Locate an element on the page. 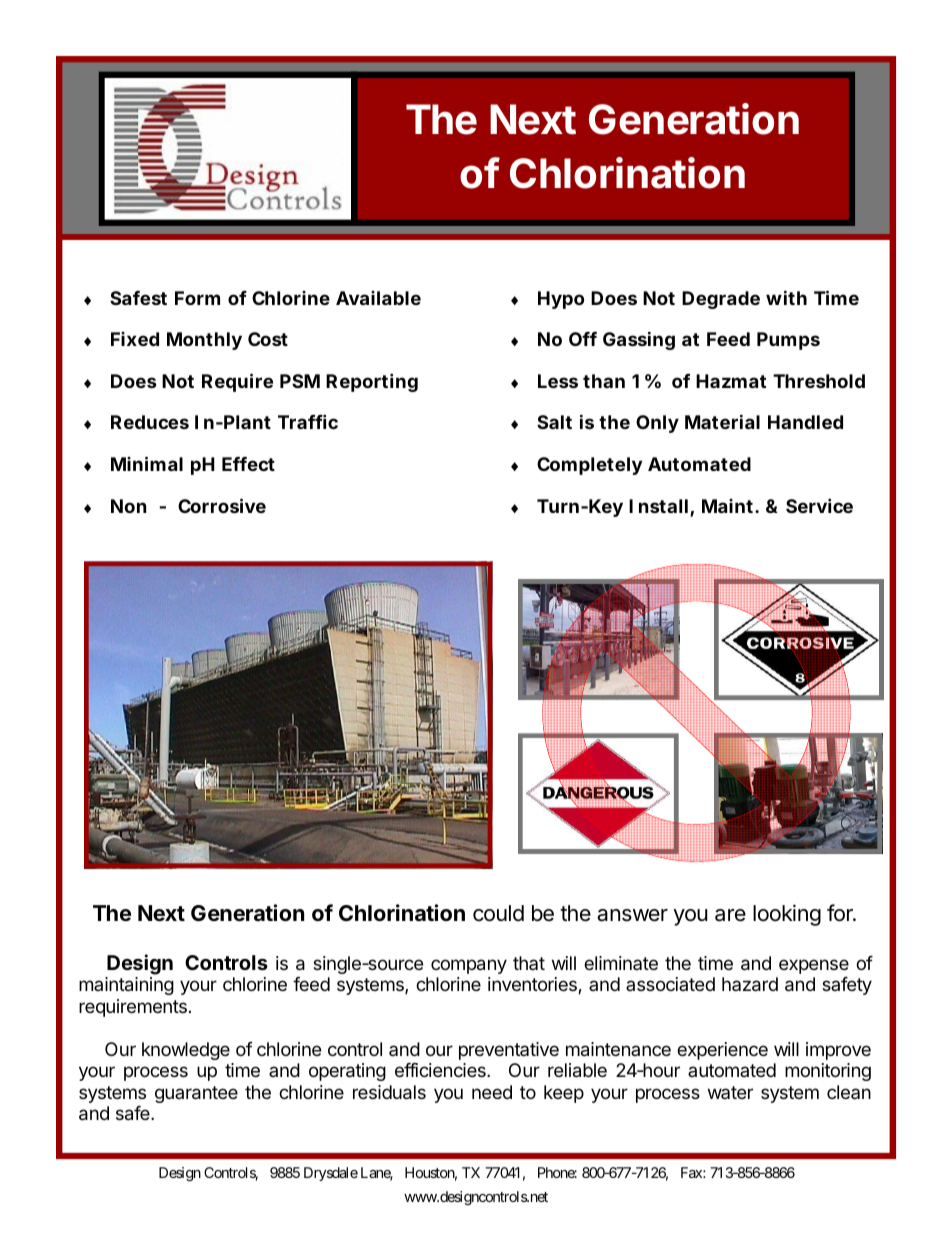  Monthly is located at coordinates (204, 341).
